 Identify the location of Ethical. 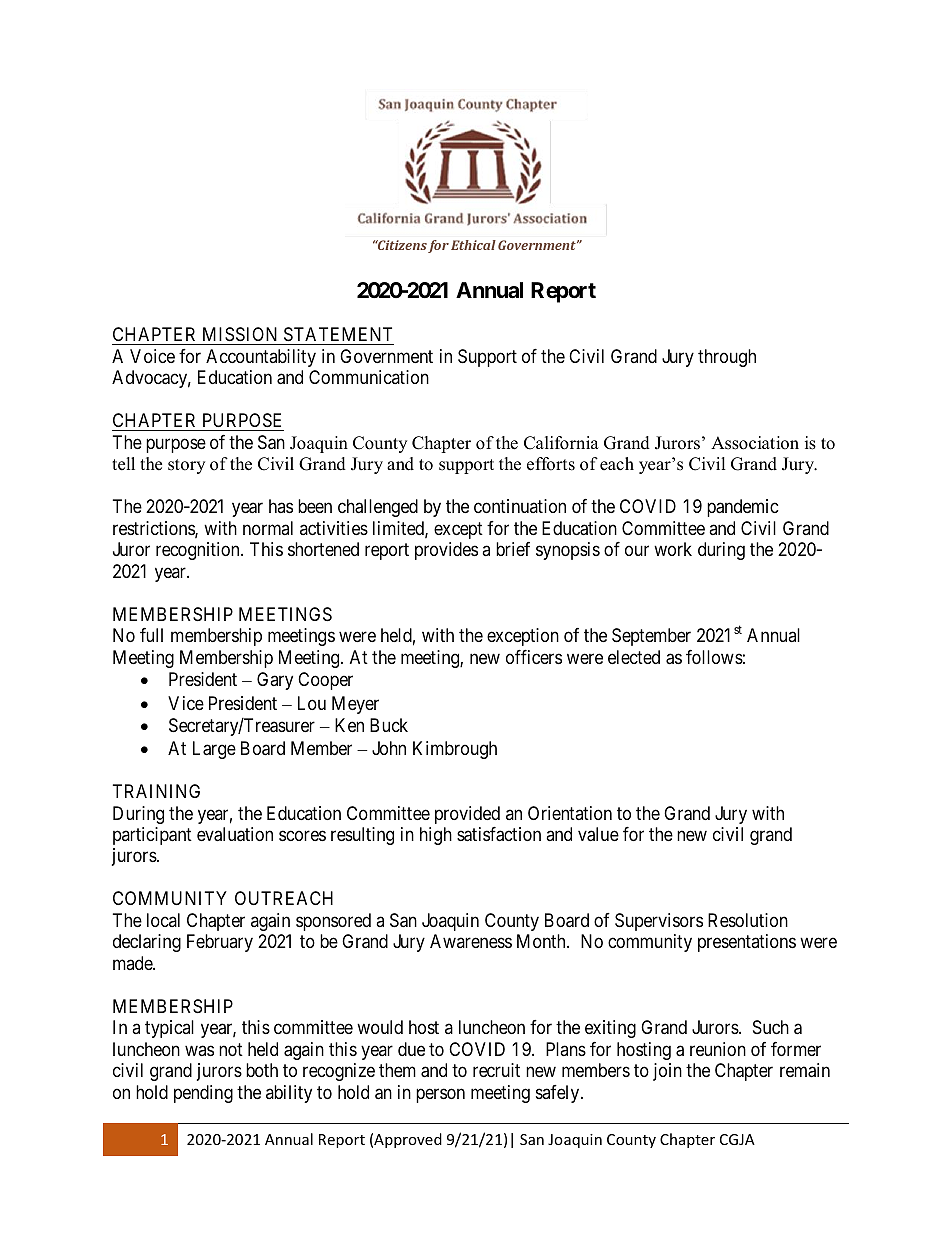
(473, 245).
